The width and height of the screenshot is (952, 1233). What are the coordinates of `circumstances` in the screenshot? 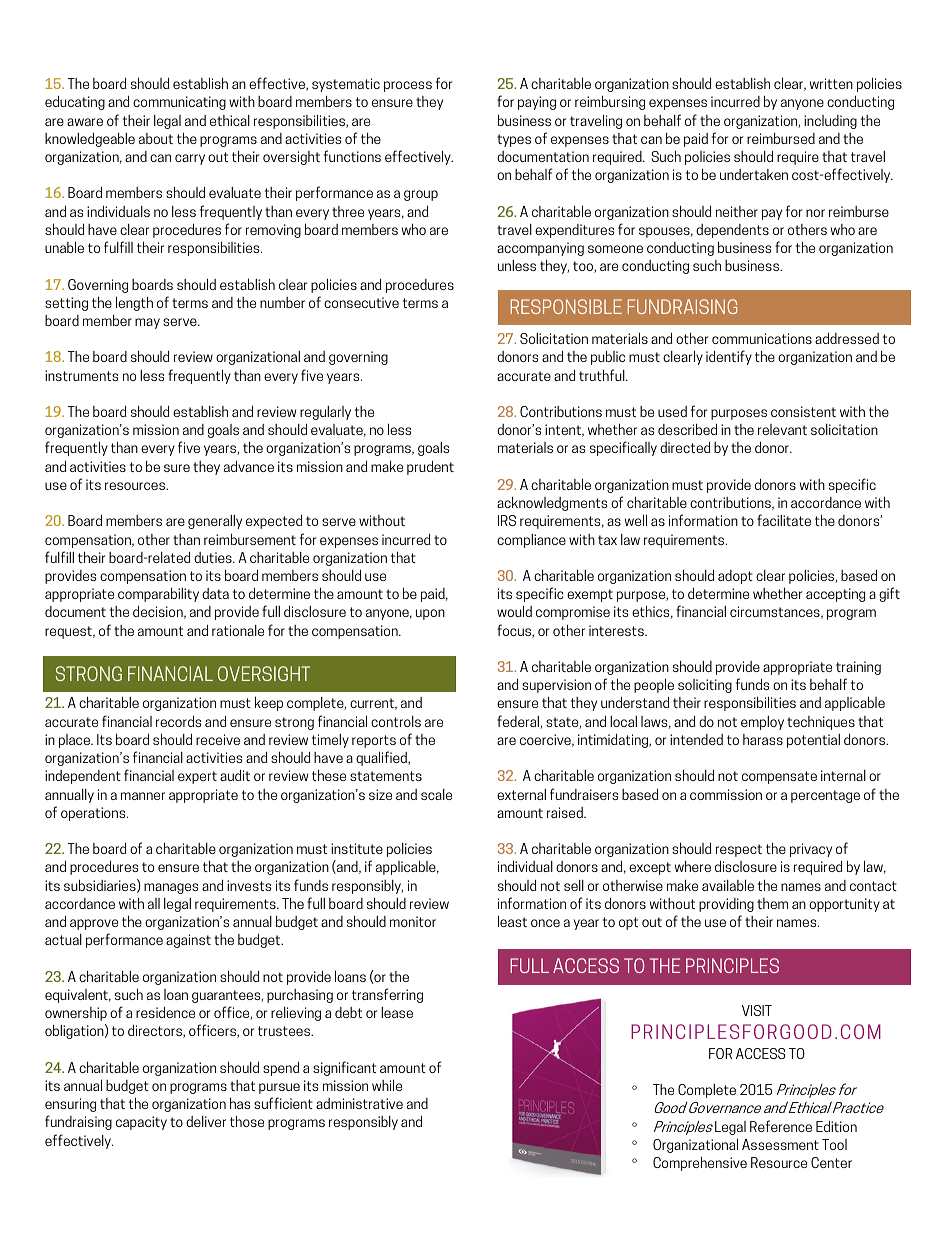 It's located at (776, 612).
